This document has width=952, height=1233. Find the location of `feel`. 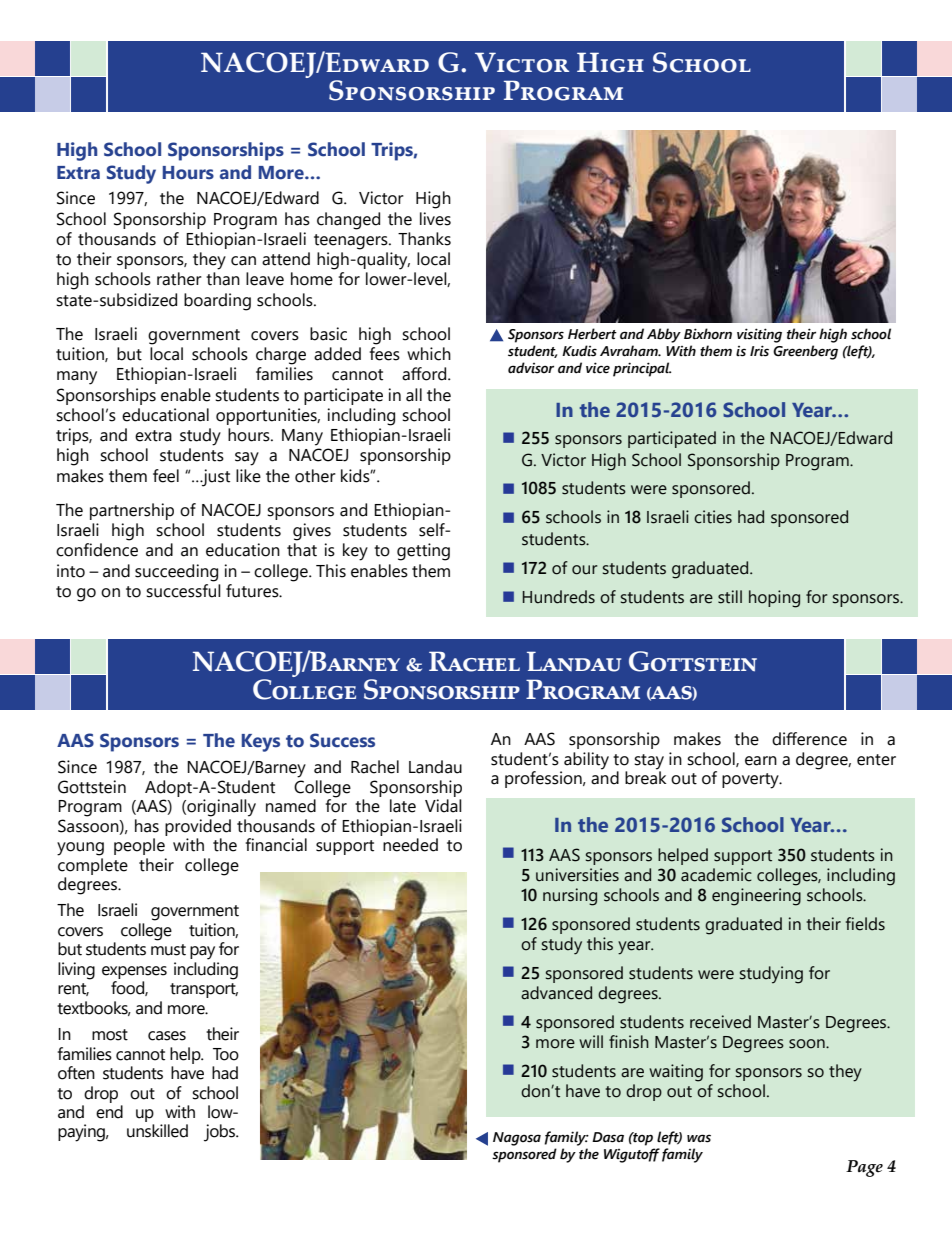

feel is located at coordinates (166, 476).
